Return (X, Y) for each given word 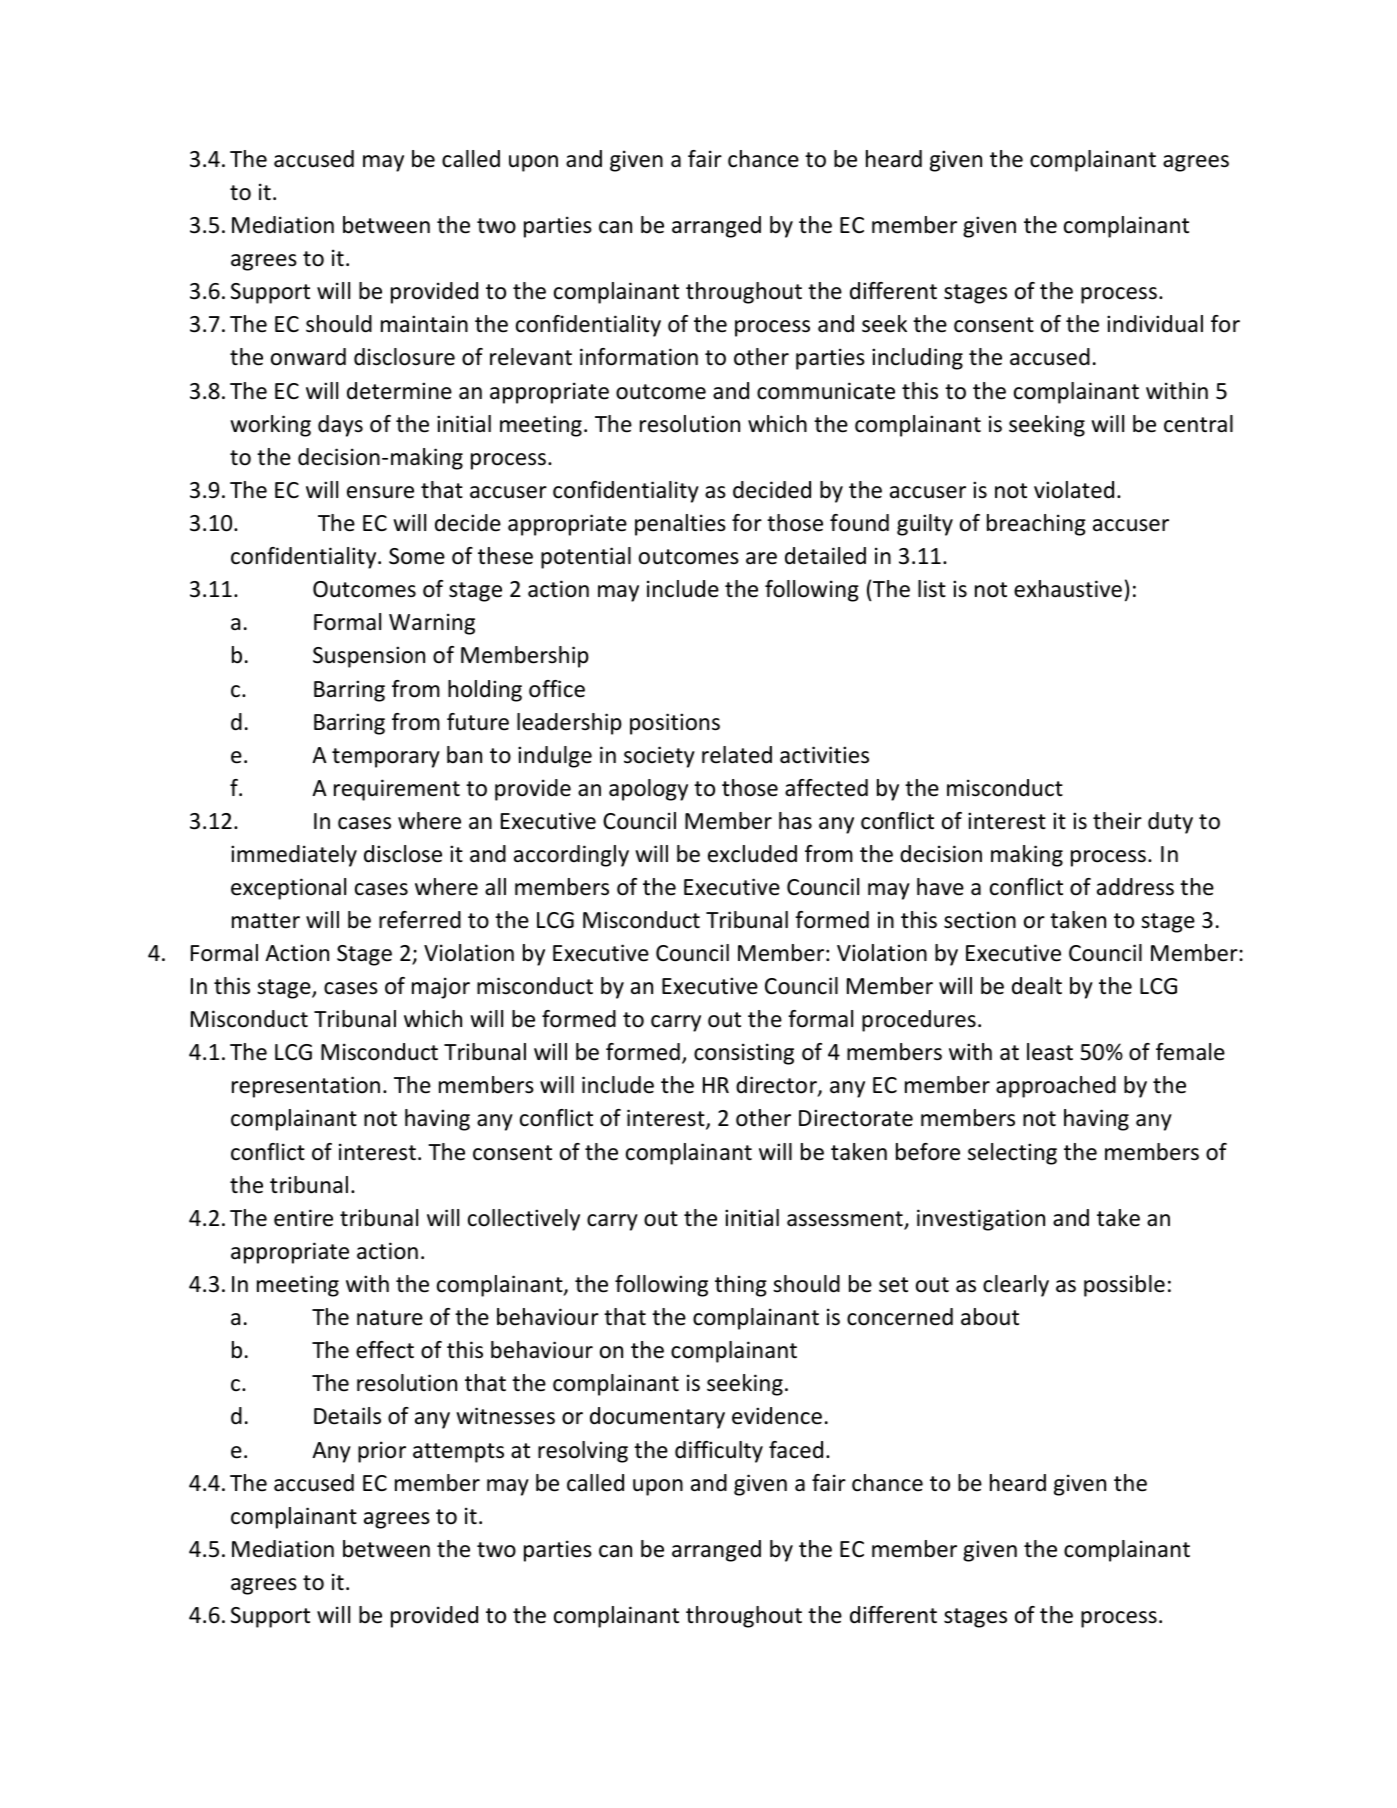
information (639, 357)
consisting (744, 1054)
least (1050, 1052)
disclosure (404, 357)
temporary (386, 758)
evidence (777, 1416)
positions (675, 724)
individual (1155, 324)
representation (306, 1087)
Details (347, 1416)
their (1117, 821)
